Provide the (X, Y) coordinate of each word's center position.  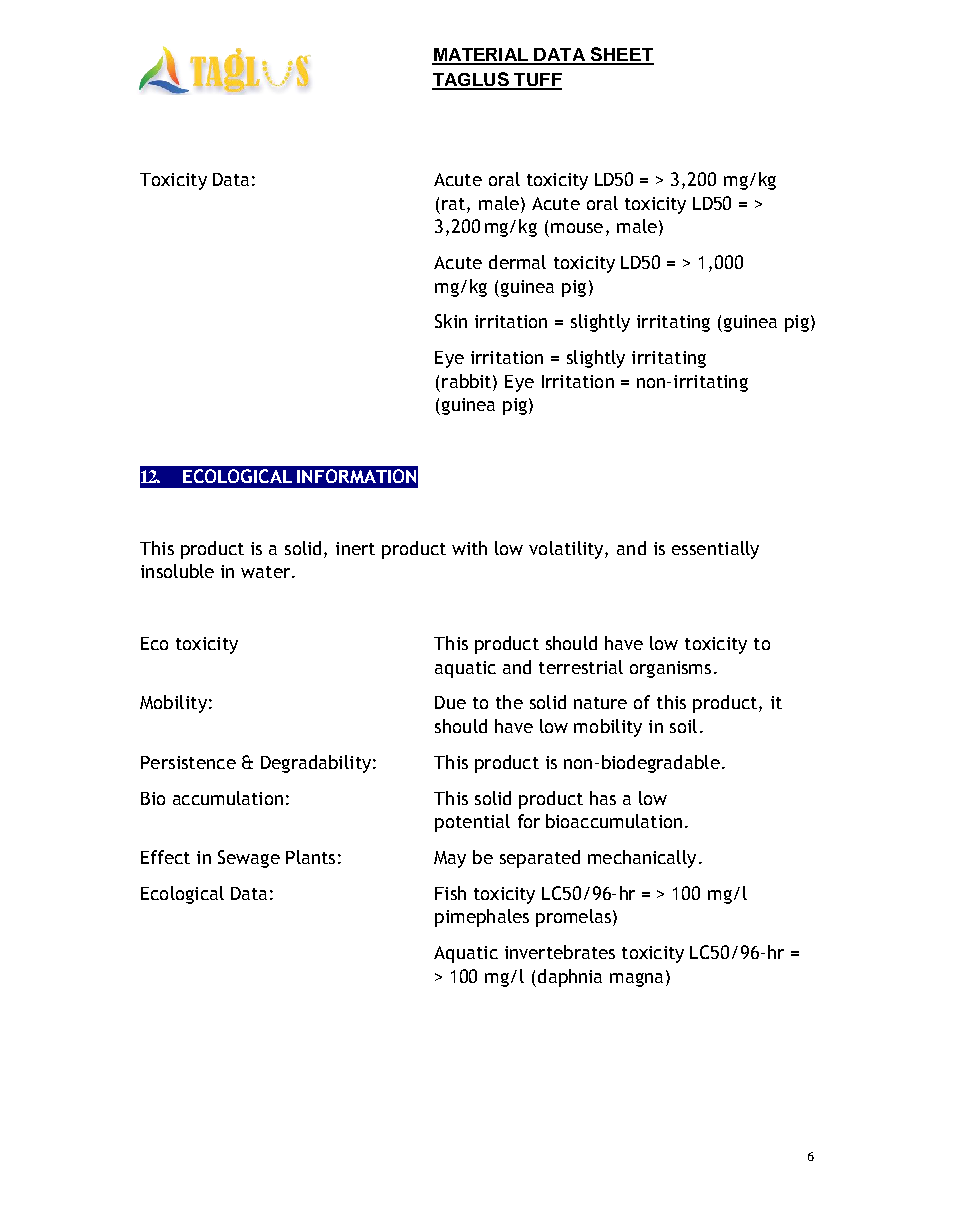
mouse (577, 228)
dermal (517, 262)
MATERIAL (481, 56)
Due (450, 702)
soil (683, 726)
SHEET (621, 55)
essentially (715, 550)
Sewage (249, 859)
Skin (451, 321)
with (469, 548)
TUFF (537, 81)
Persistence (188, 762)
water (267, 572)
